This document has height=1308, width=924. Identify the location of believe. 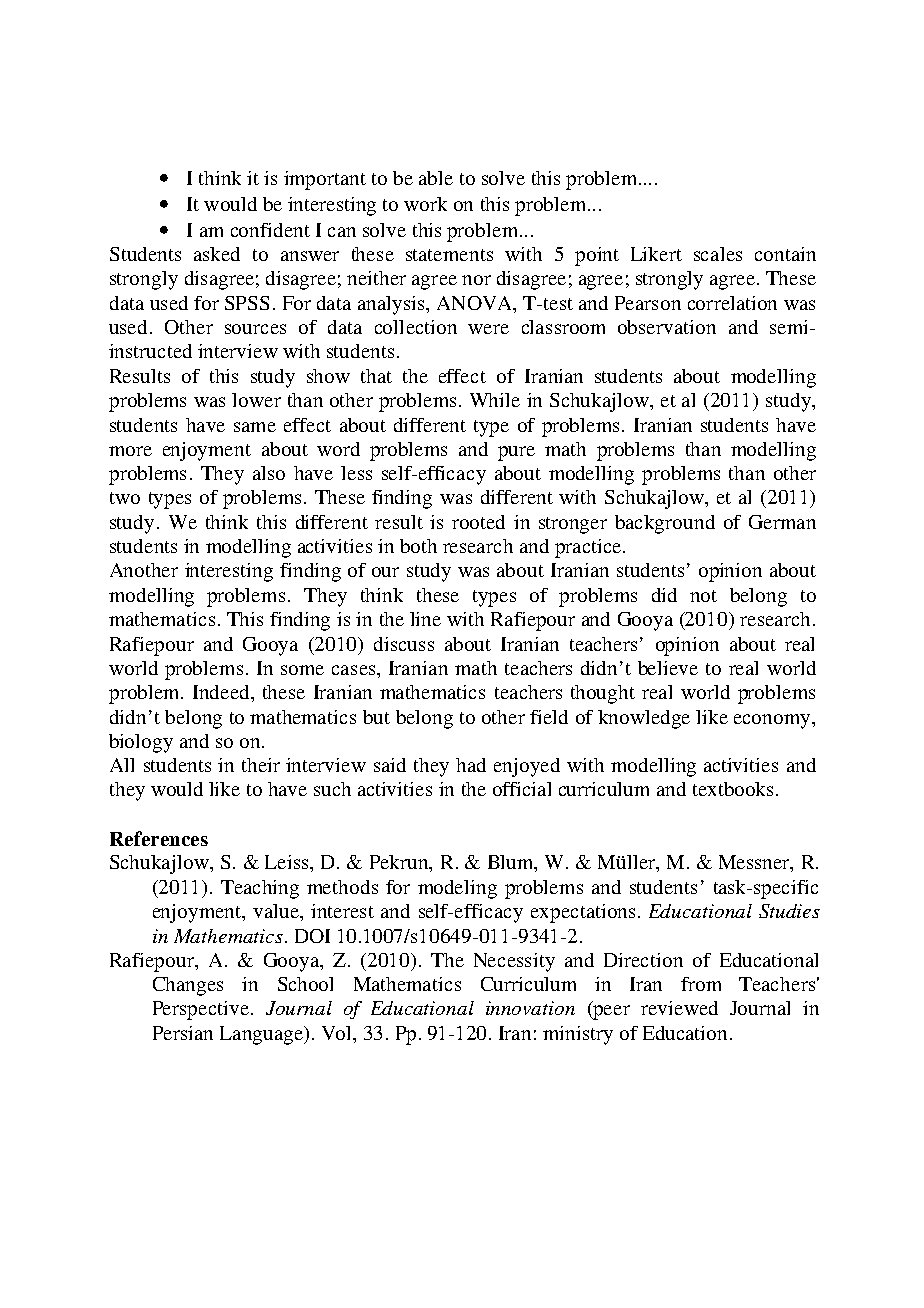
(668, 668).
